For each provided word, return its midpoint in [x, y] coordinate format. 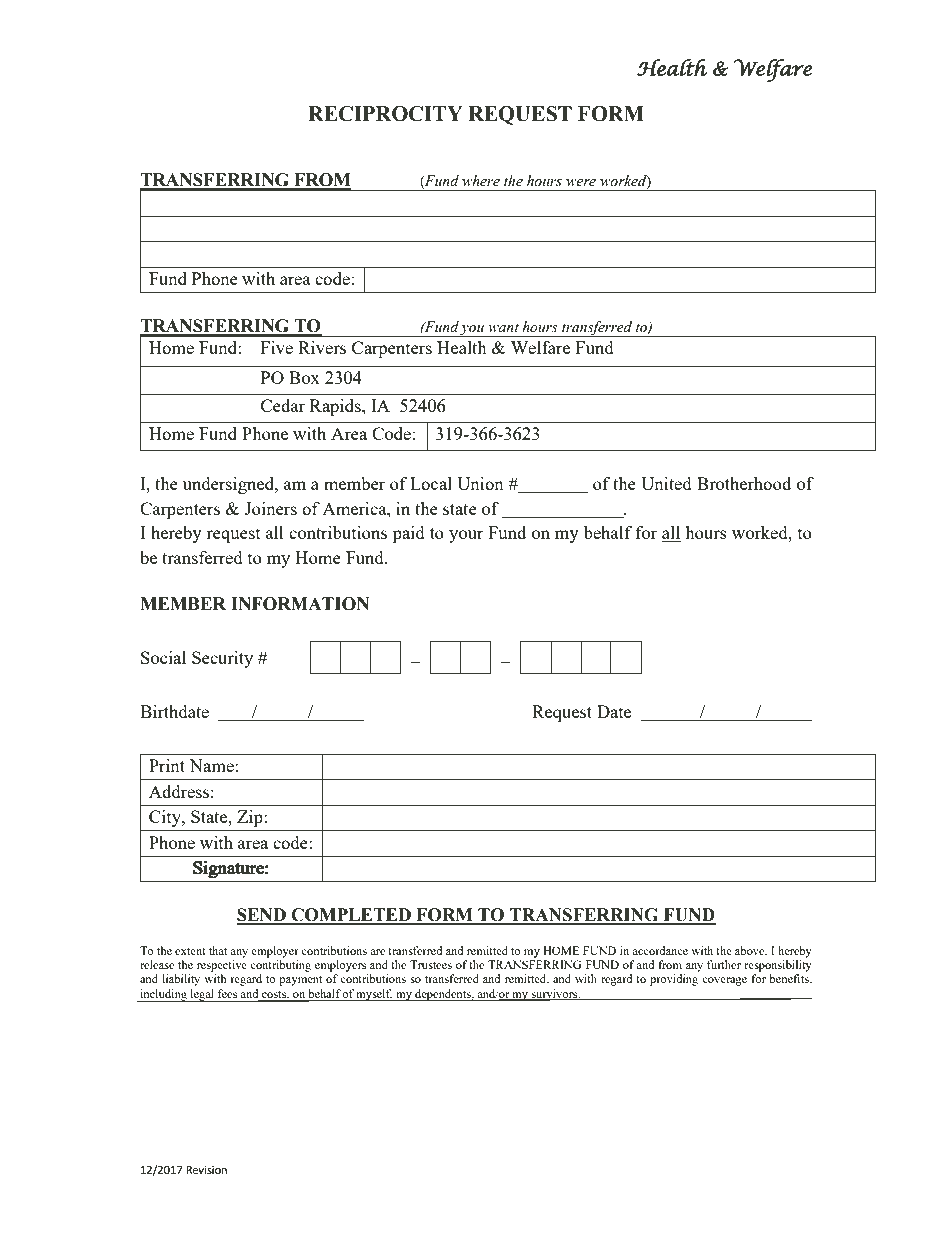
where [481, 181]
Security [222, 659]
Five [277, 347]
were [581, 183]
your [466, 536]
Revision [206, 1170]
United [666, 483]
